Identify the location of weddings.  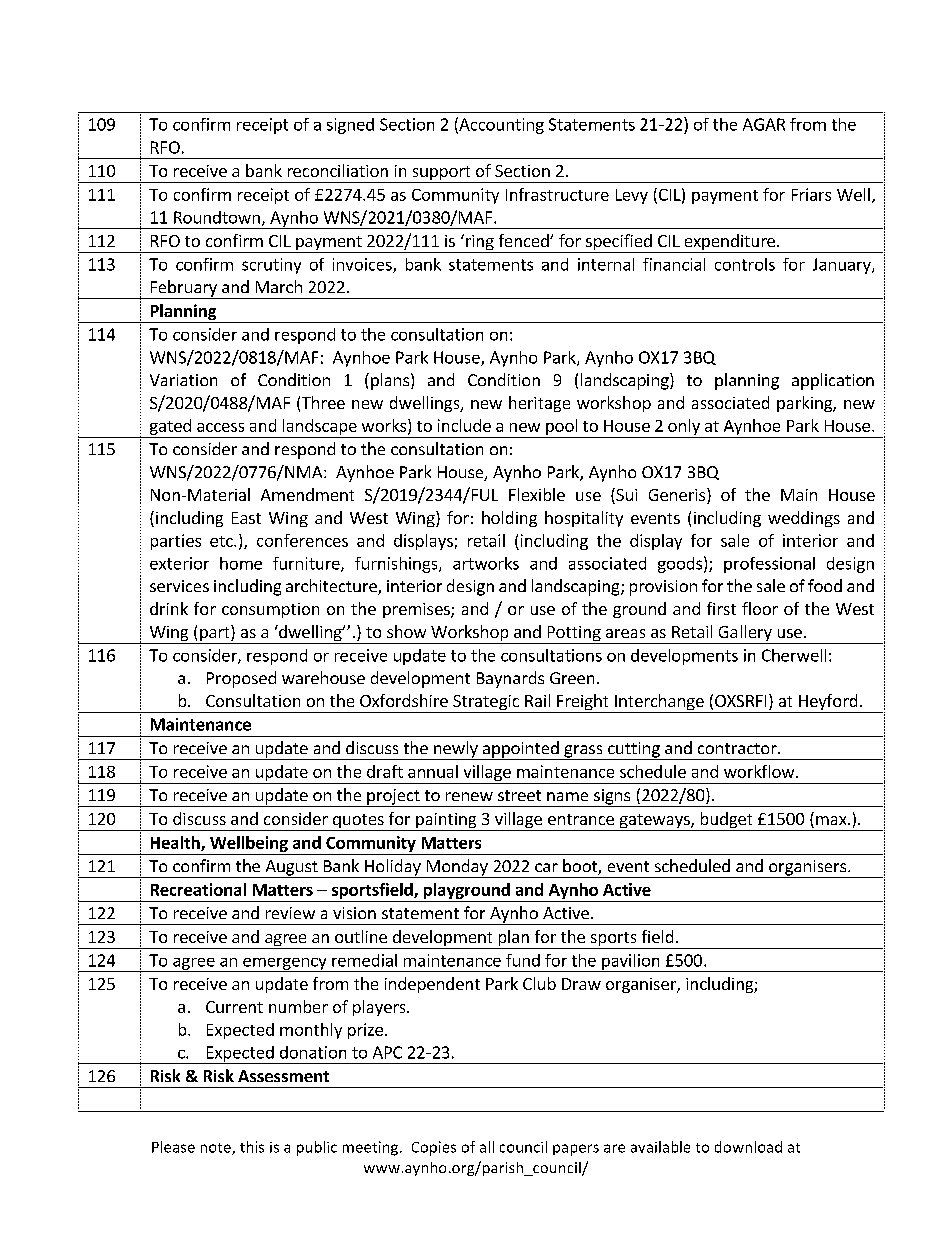
(804, 519).
